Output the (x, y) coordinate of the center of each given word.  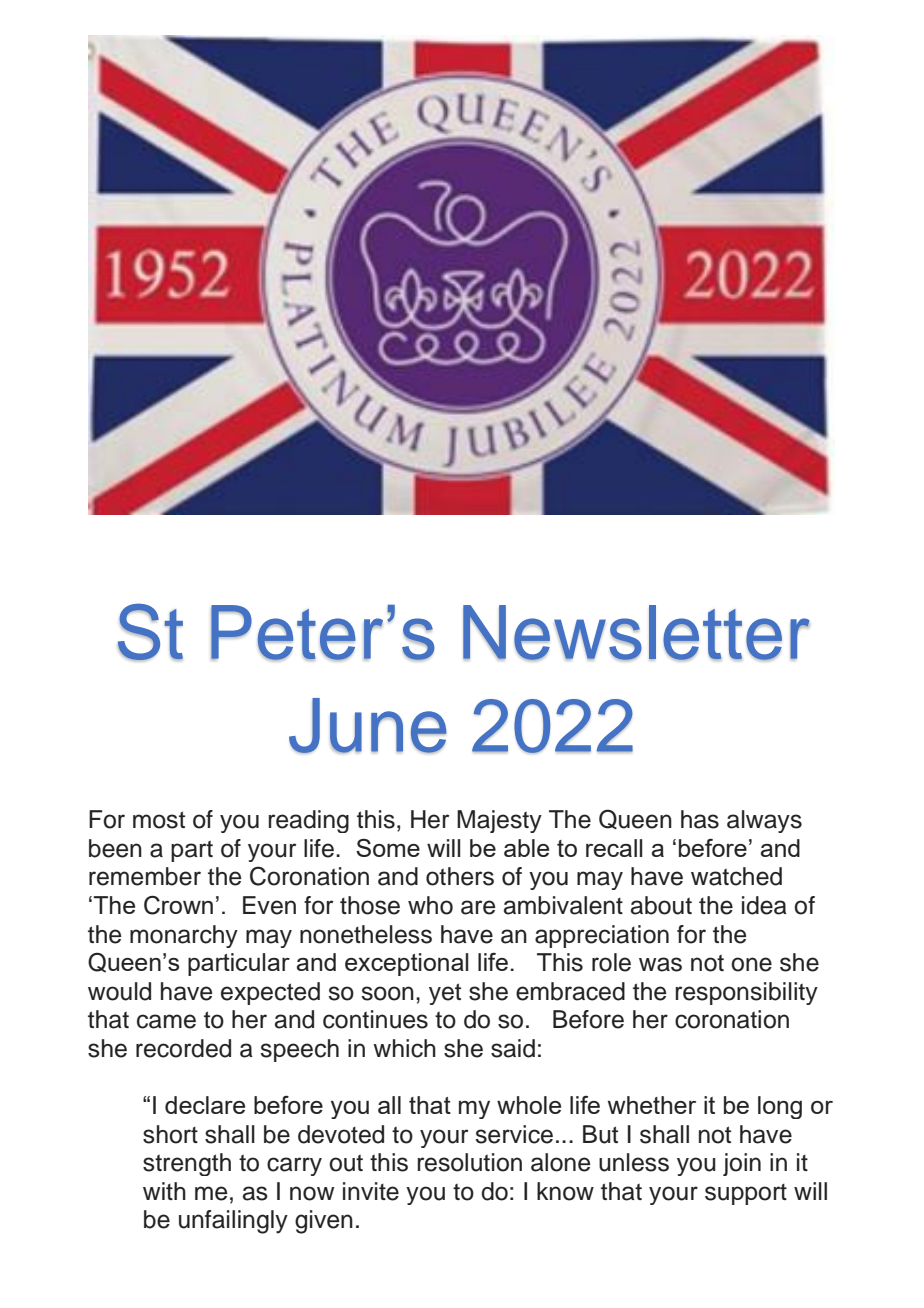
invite (371, 1191)
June (368, 726)
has (700, 819)
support (746, 1194)
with (164, 1191)
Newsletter (636, 633)
